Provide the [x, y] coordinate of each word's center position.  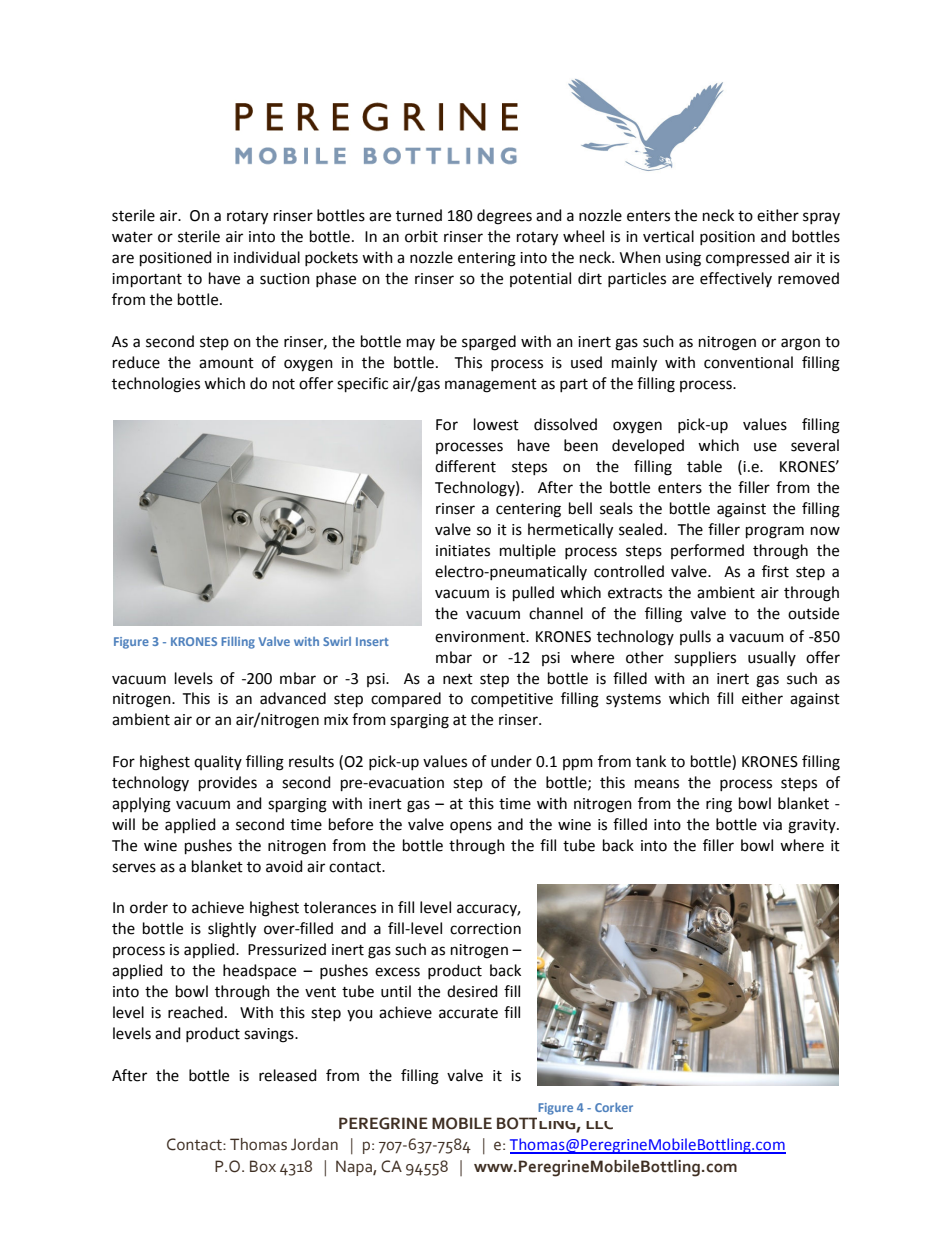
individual [267, 257]
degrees [504, 217]
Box [263, 1166]
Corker [614, 1107]
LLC [599, 1125]
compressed [747, 258]
